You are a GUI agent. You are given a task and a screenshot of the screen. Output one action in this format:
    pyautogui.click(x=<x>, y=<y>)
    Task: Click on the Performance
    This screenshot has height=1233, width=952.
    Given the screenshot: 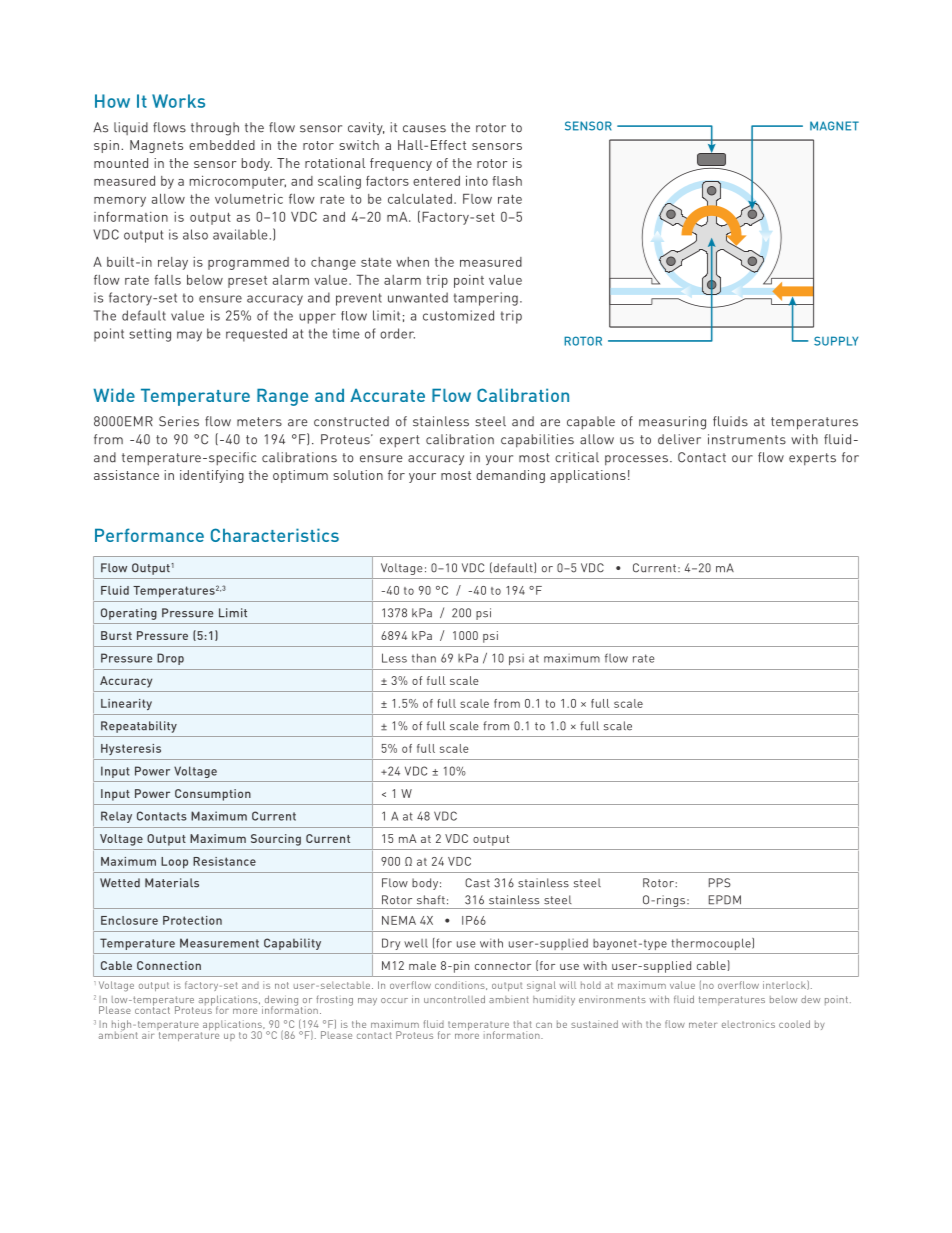 What is the action you would take?
    pyautogui.click(x=149, y=535)
